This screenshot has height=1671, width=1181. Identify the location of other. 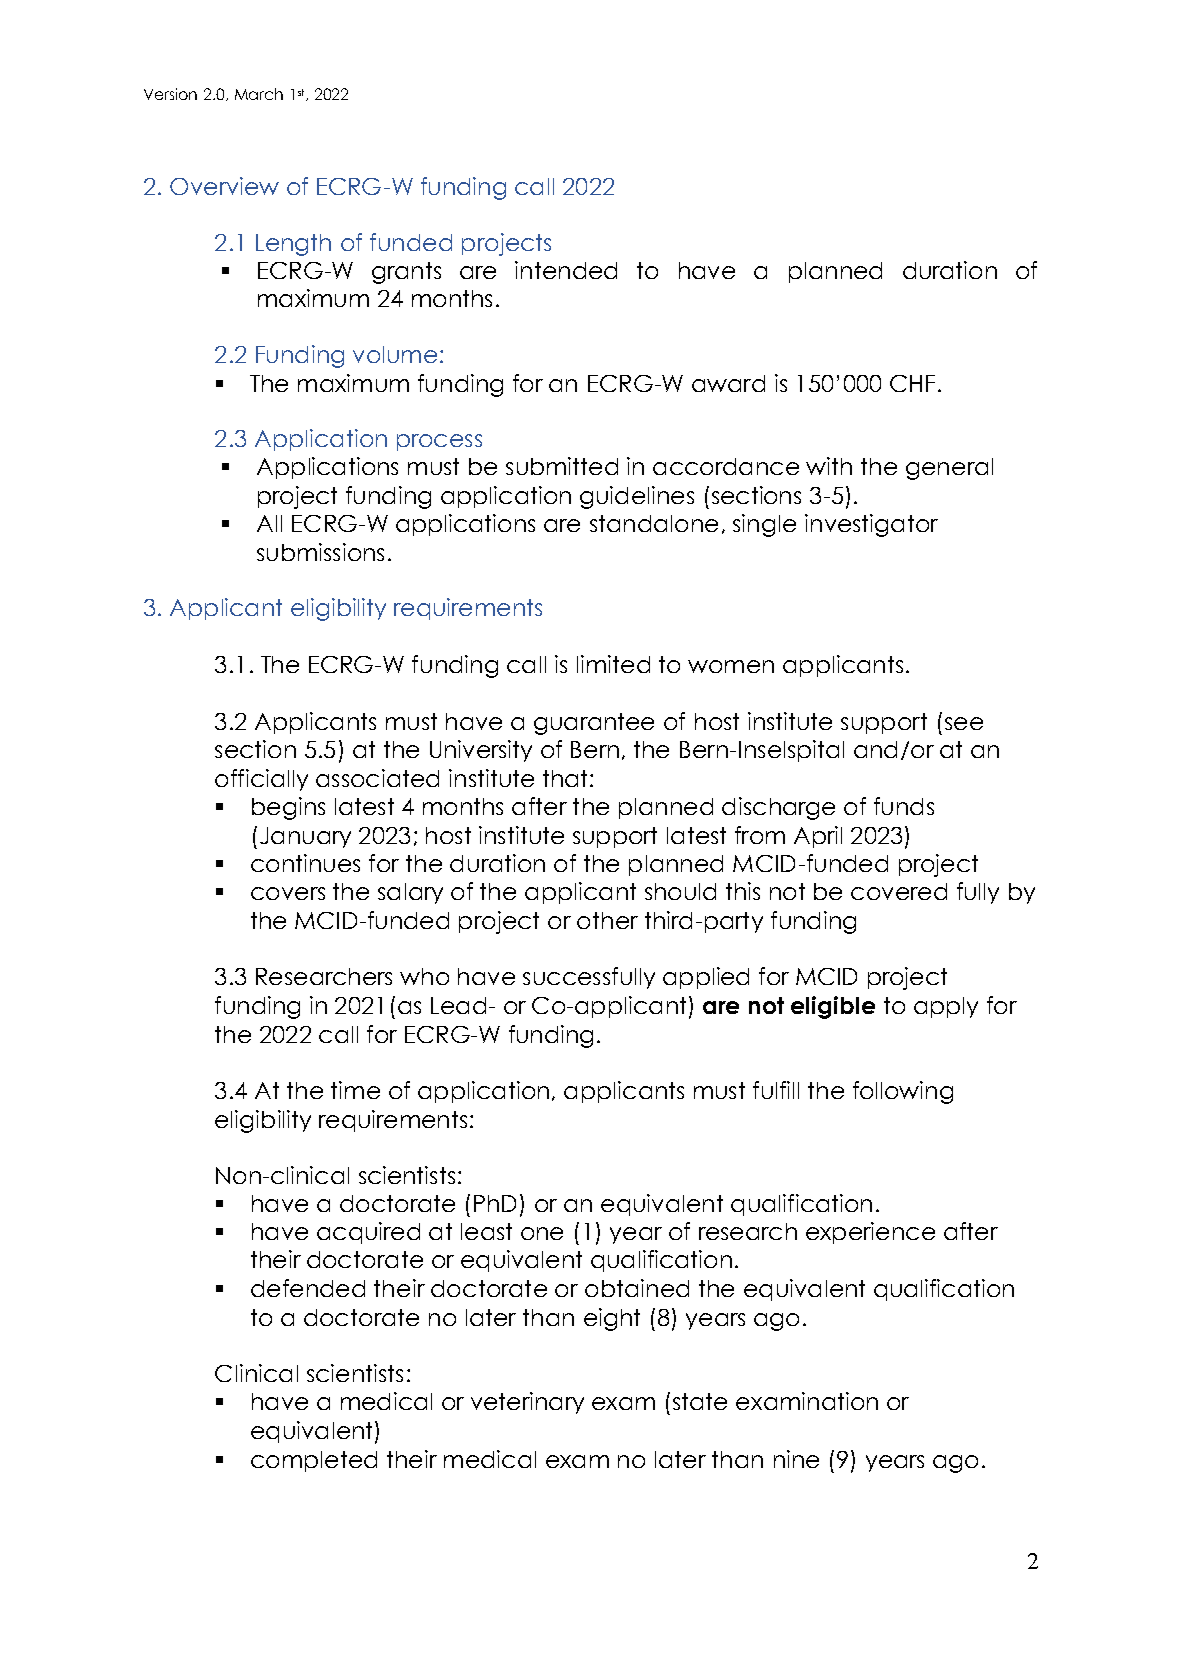
(607, 920).
